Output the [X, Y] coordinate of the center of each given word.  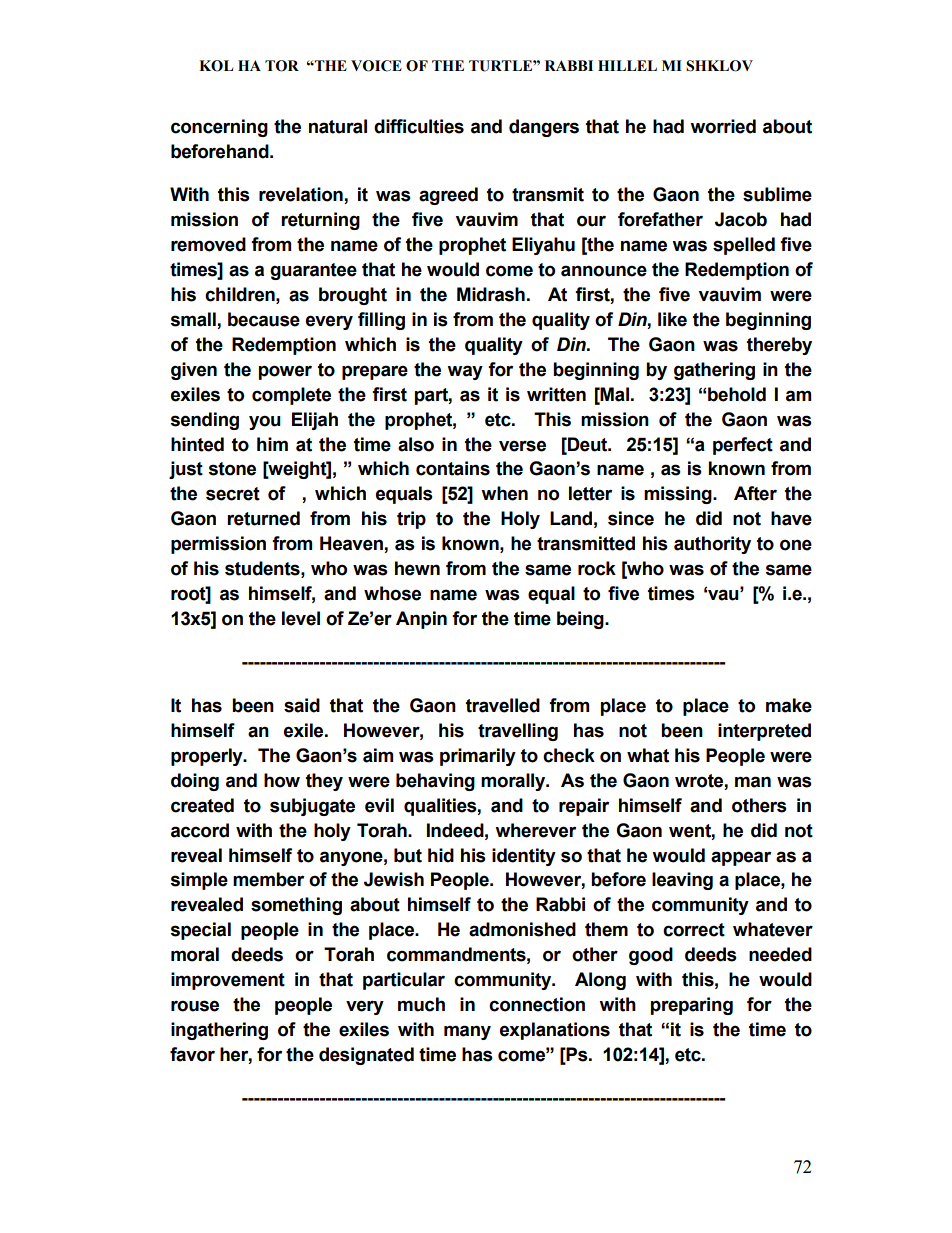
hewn [417, 568]
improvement [228, 981]
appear [741, 858]
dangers [544, 128]
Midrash [491, 294]
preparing [692, 1006]
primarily [478, 757]
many [467, 1032]
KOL [216, 66]
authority [712, 545]
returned [263, 518]
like [672, 319]
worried [723, 126]
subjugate [312, 807]
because [264, 319]
